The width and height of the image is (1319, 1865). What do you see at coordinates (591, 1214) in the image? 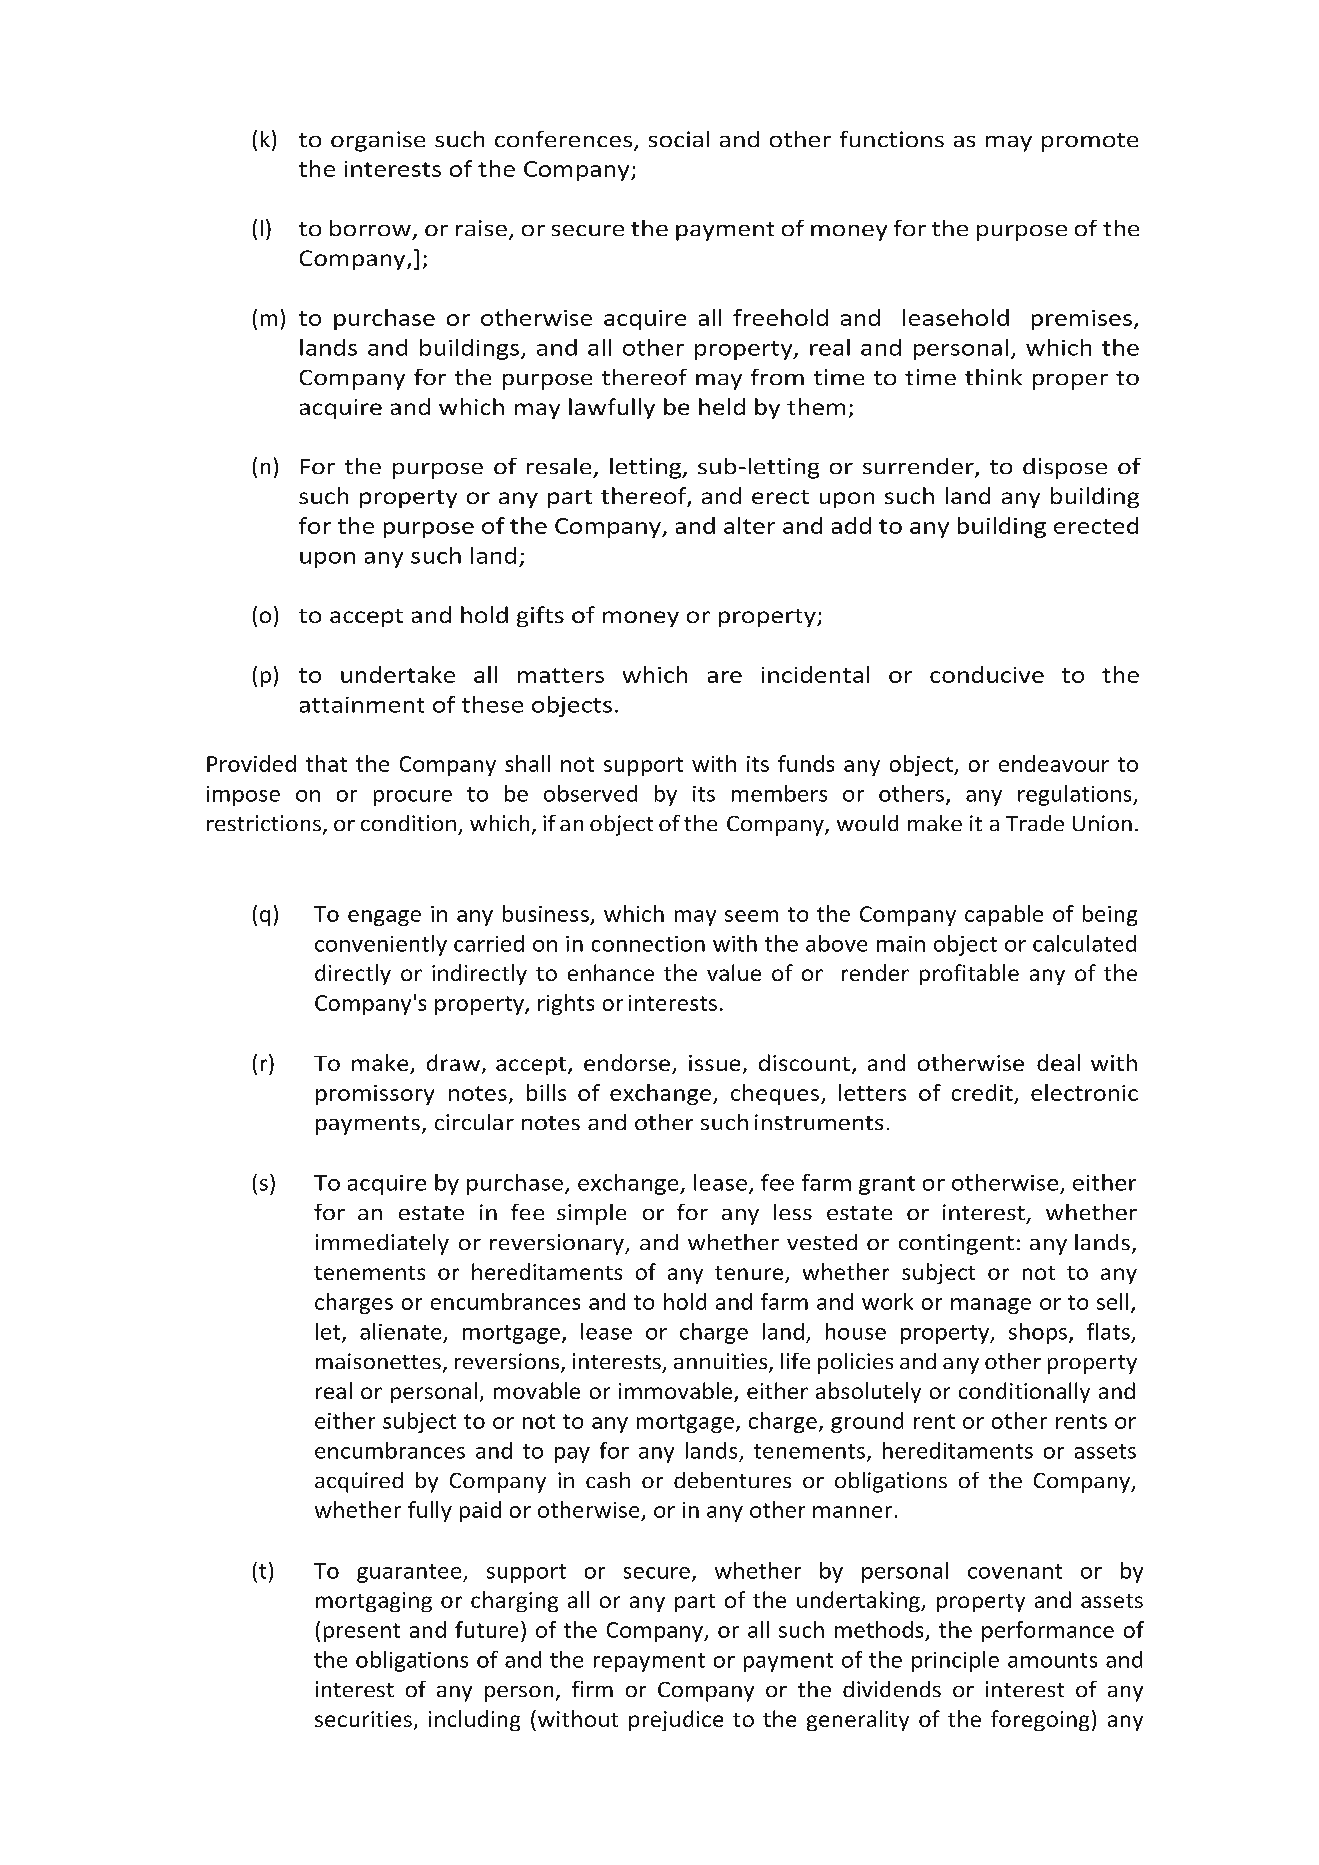
I see `simple` at bounding box center [591, 1214].
